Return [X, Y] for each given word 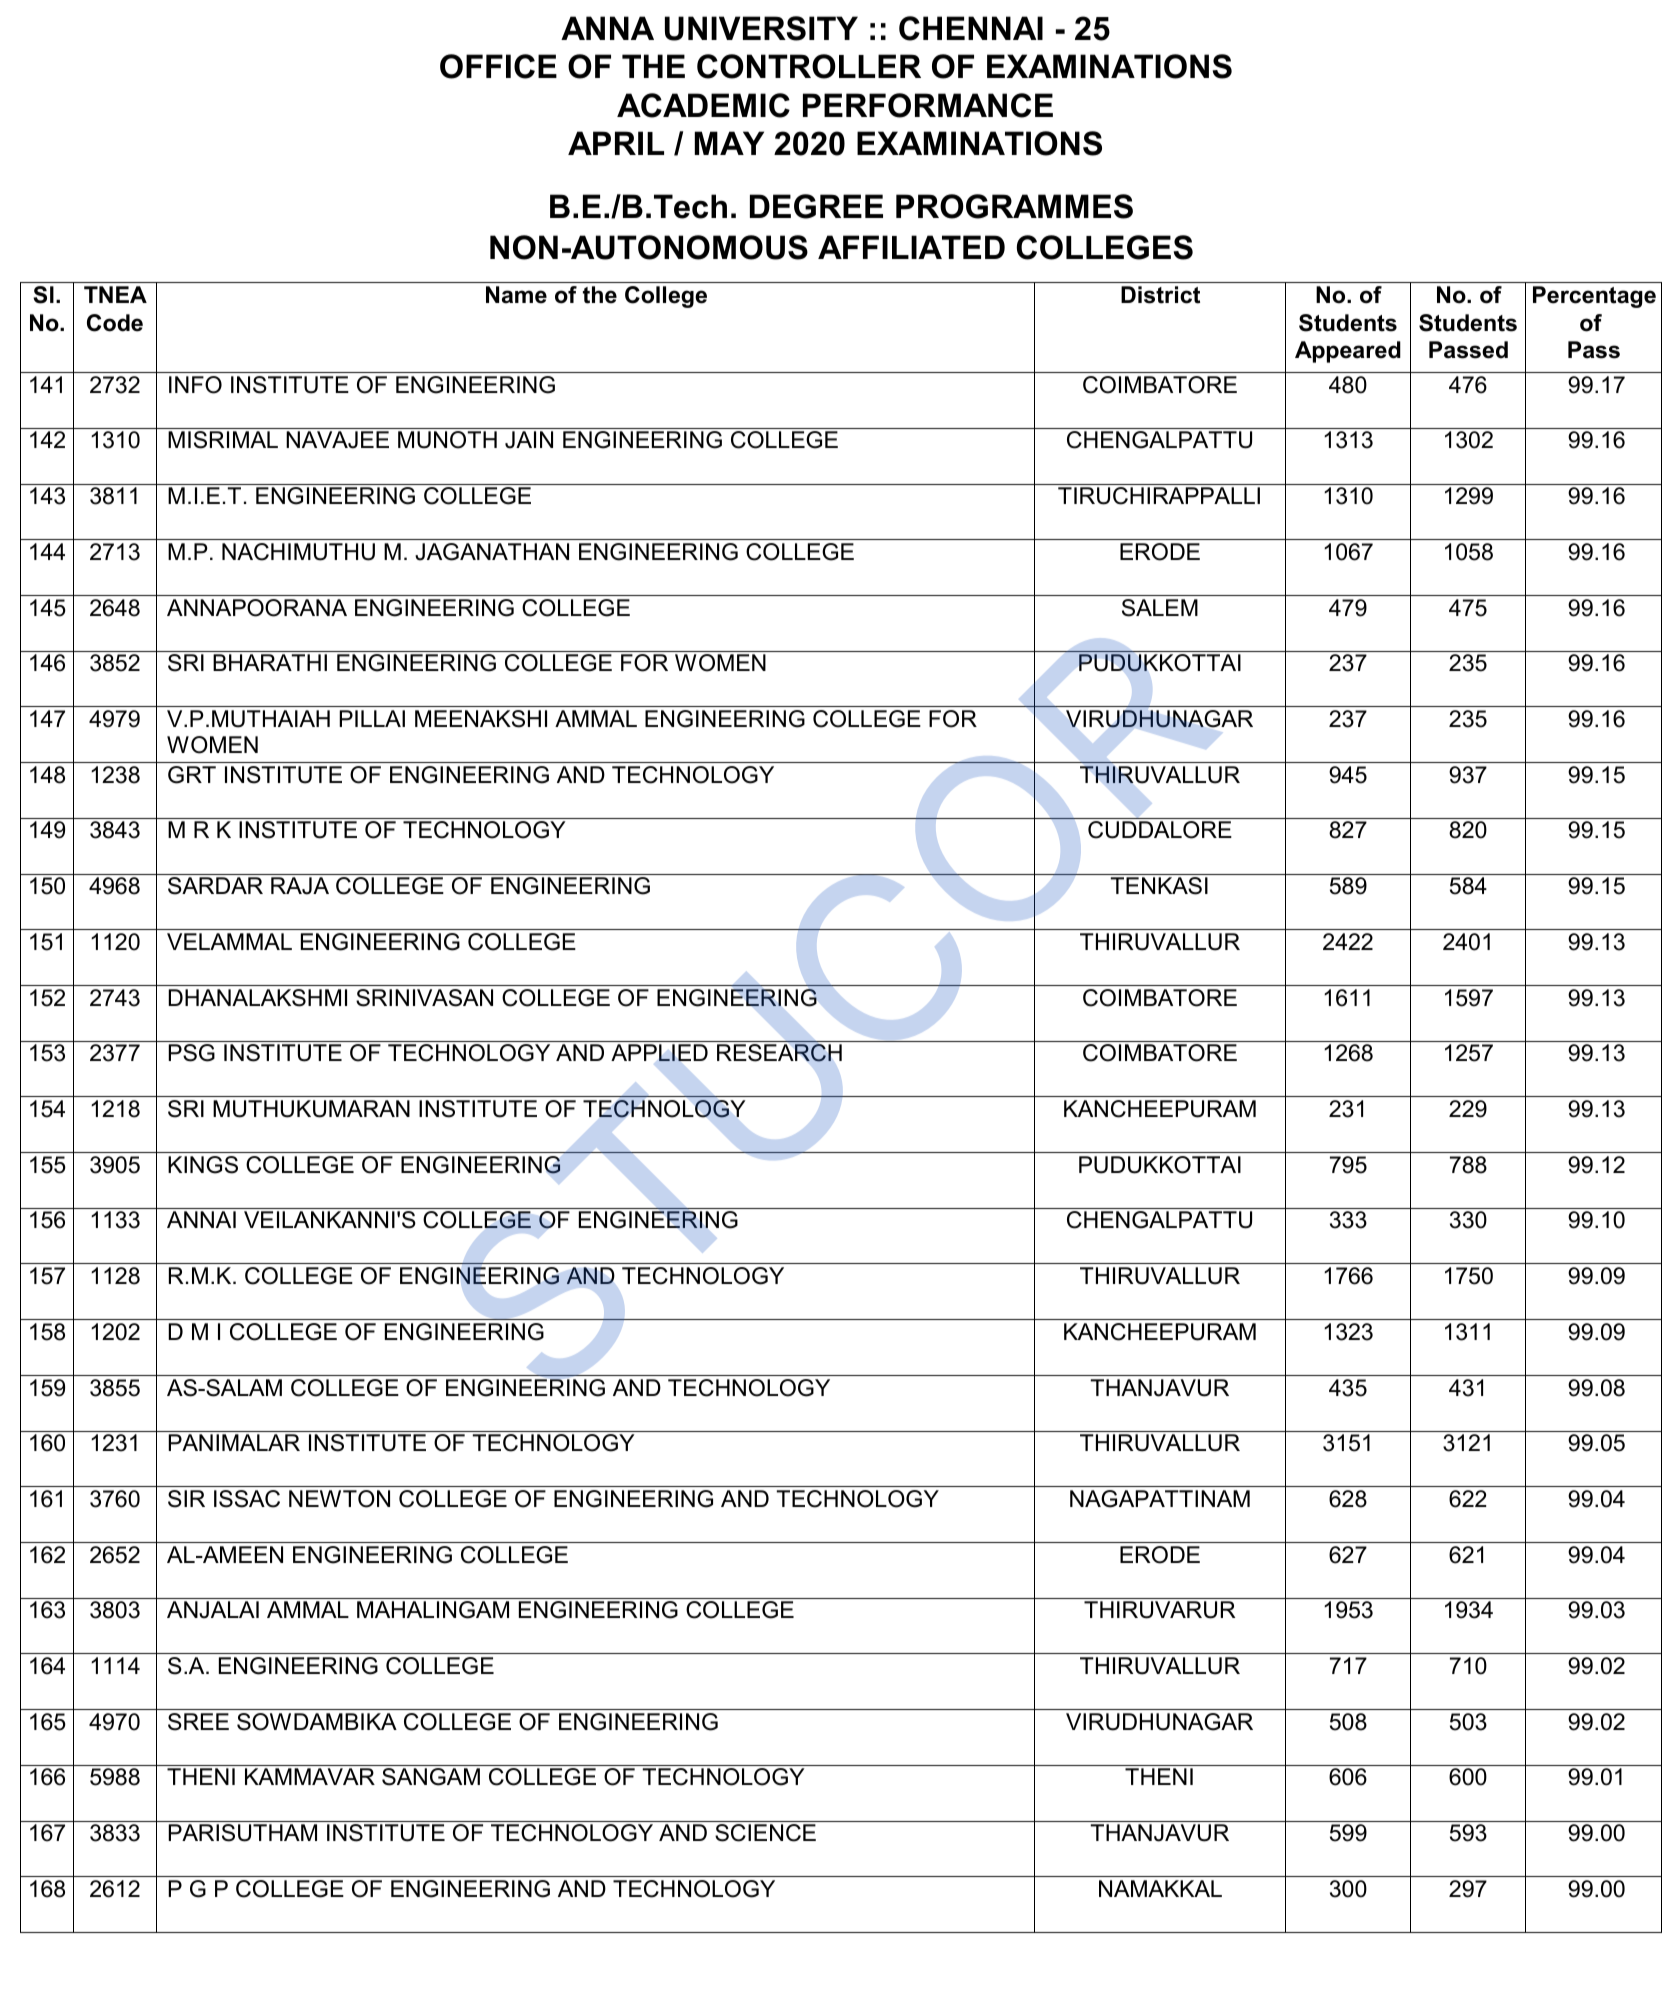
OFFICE [498, 66]
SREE [198, 1722]
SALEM [1160, 608]
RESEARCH [779, 1053]
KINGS [203, 1165]
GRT [192, 775]
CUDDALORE [1160, 830]
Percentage [1594, 297]
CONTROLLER [809, 66]
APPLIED [659, 1052]
